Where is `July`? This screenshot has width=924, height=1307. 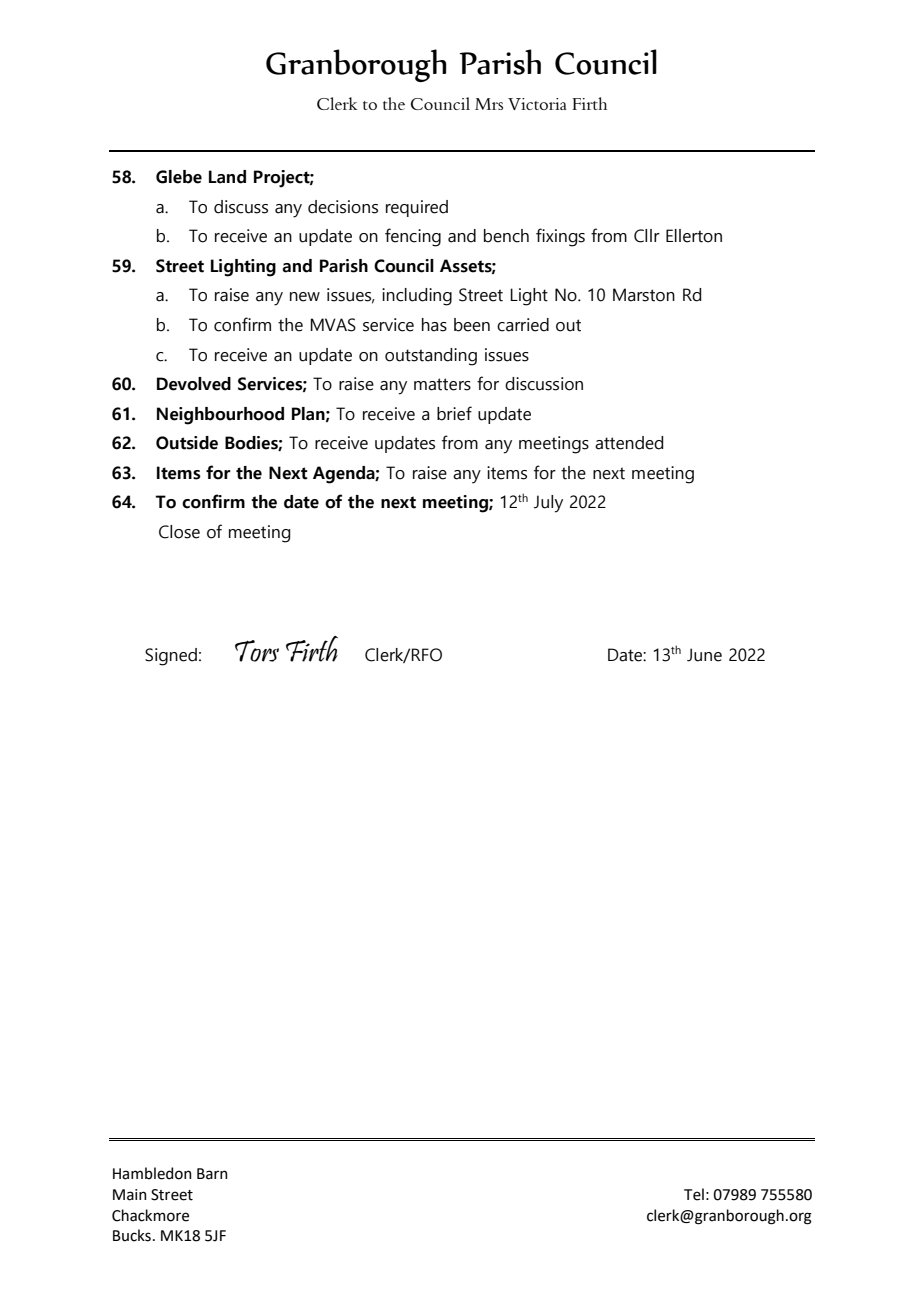
July is located at coordinates (548, 504).
